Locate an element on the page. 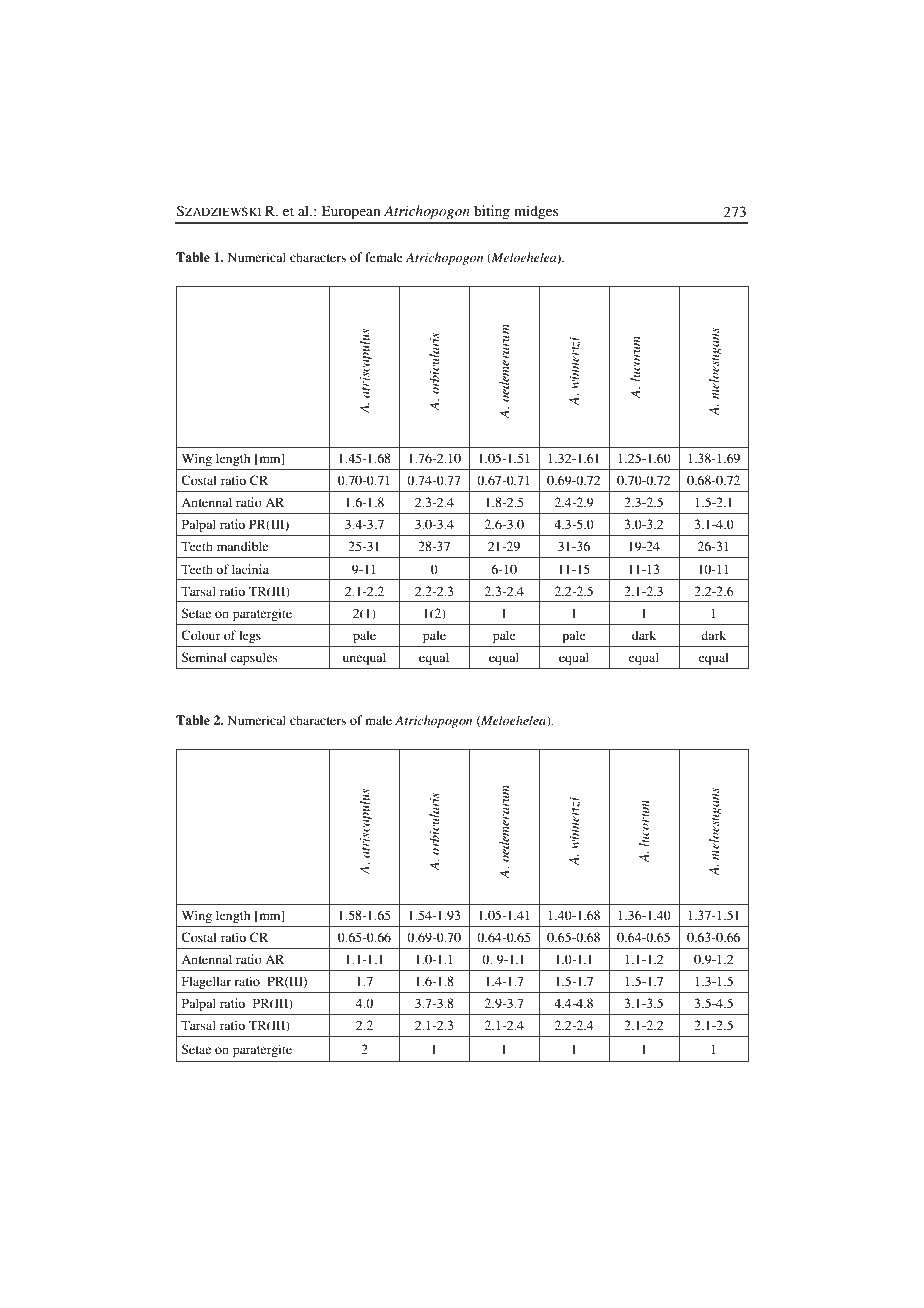 The height and width of the image is (1308, 924). Colour is located at coordinates (201, 635).
